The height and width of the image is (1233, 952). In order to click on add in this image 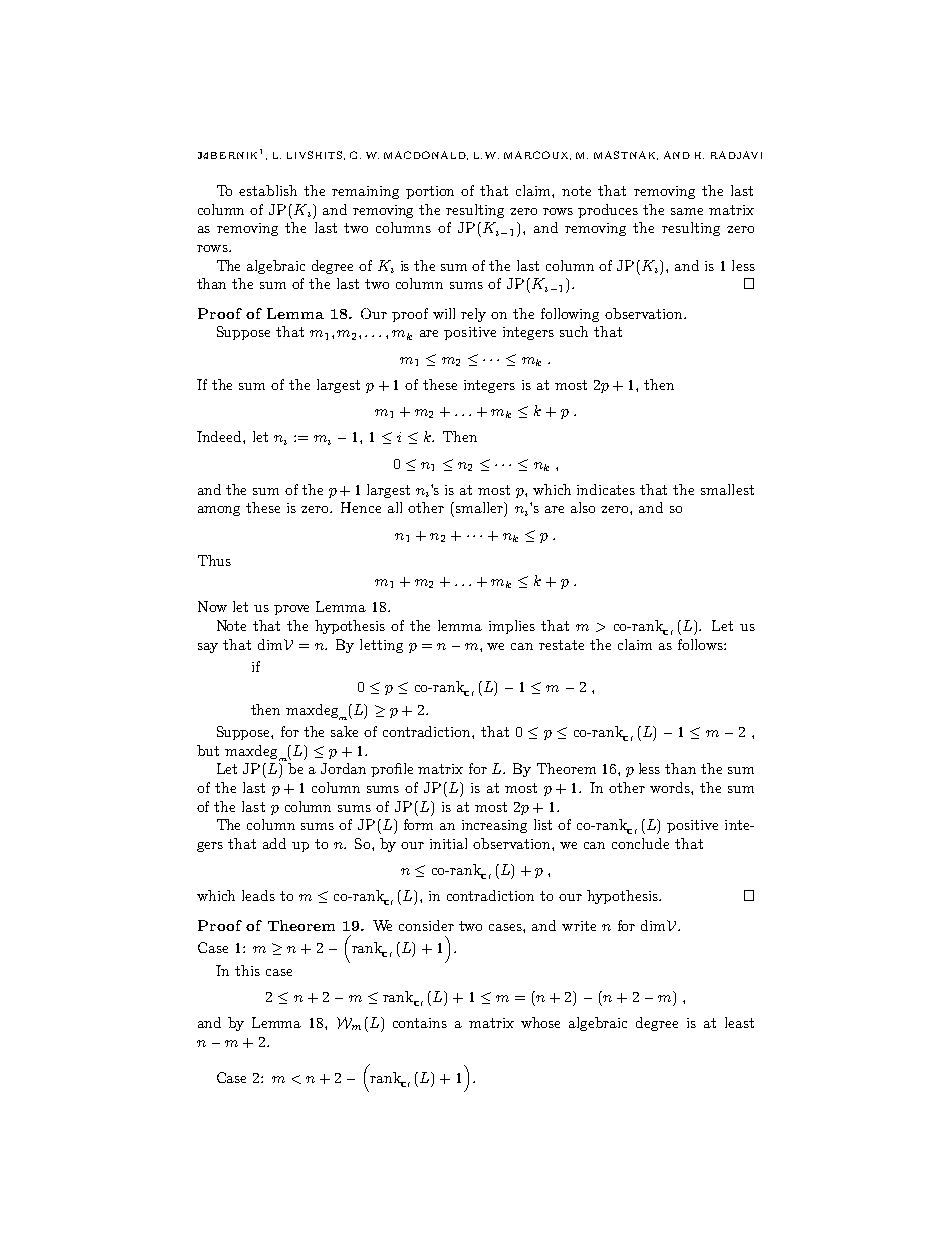, I will do `click(274, 843)`.
